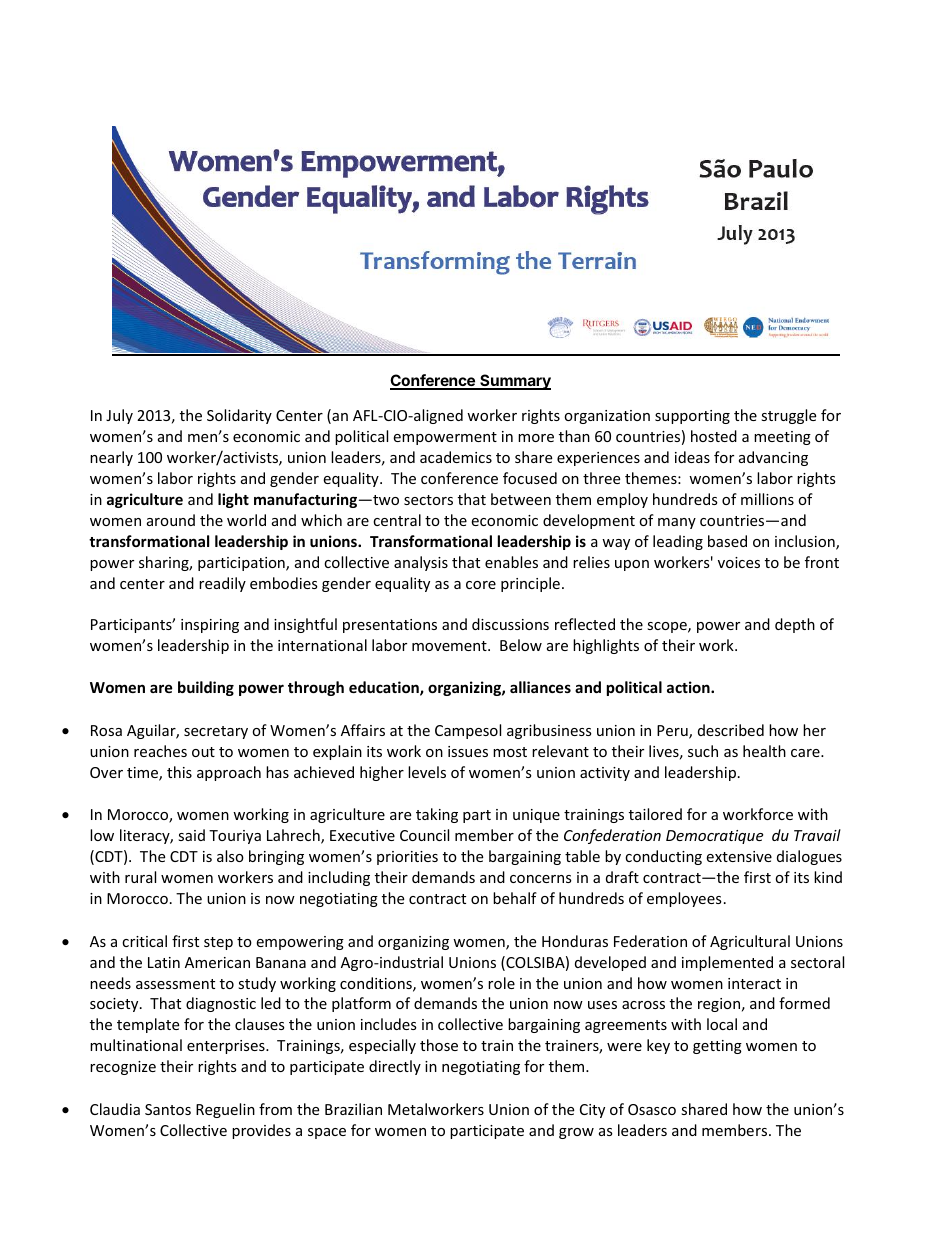 This screenshot has height=1233, width=952. Describe the element at coordinates (514, 382) in the screenshot. I see `Summary` at that location.
